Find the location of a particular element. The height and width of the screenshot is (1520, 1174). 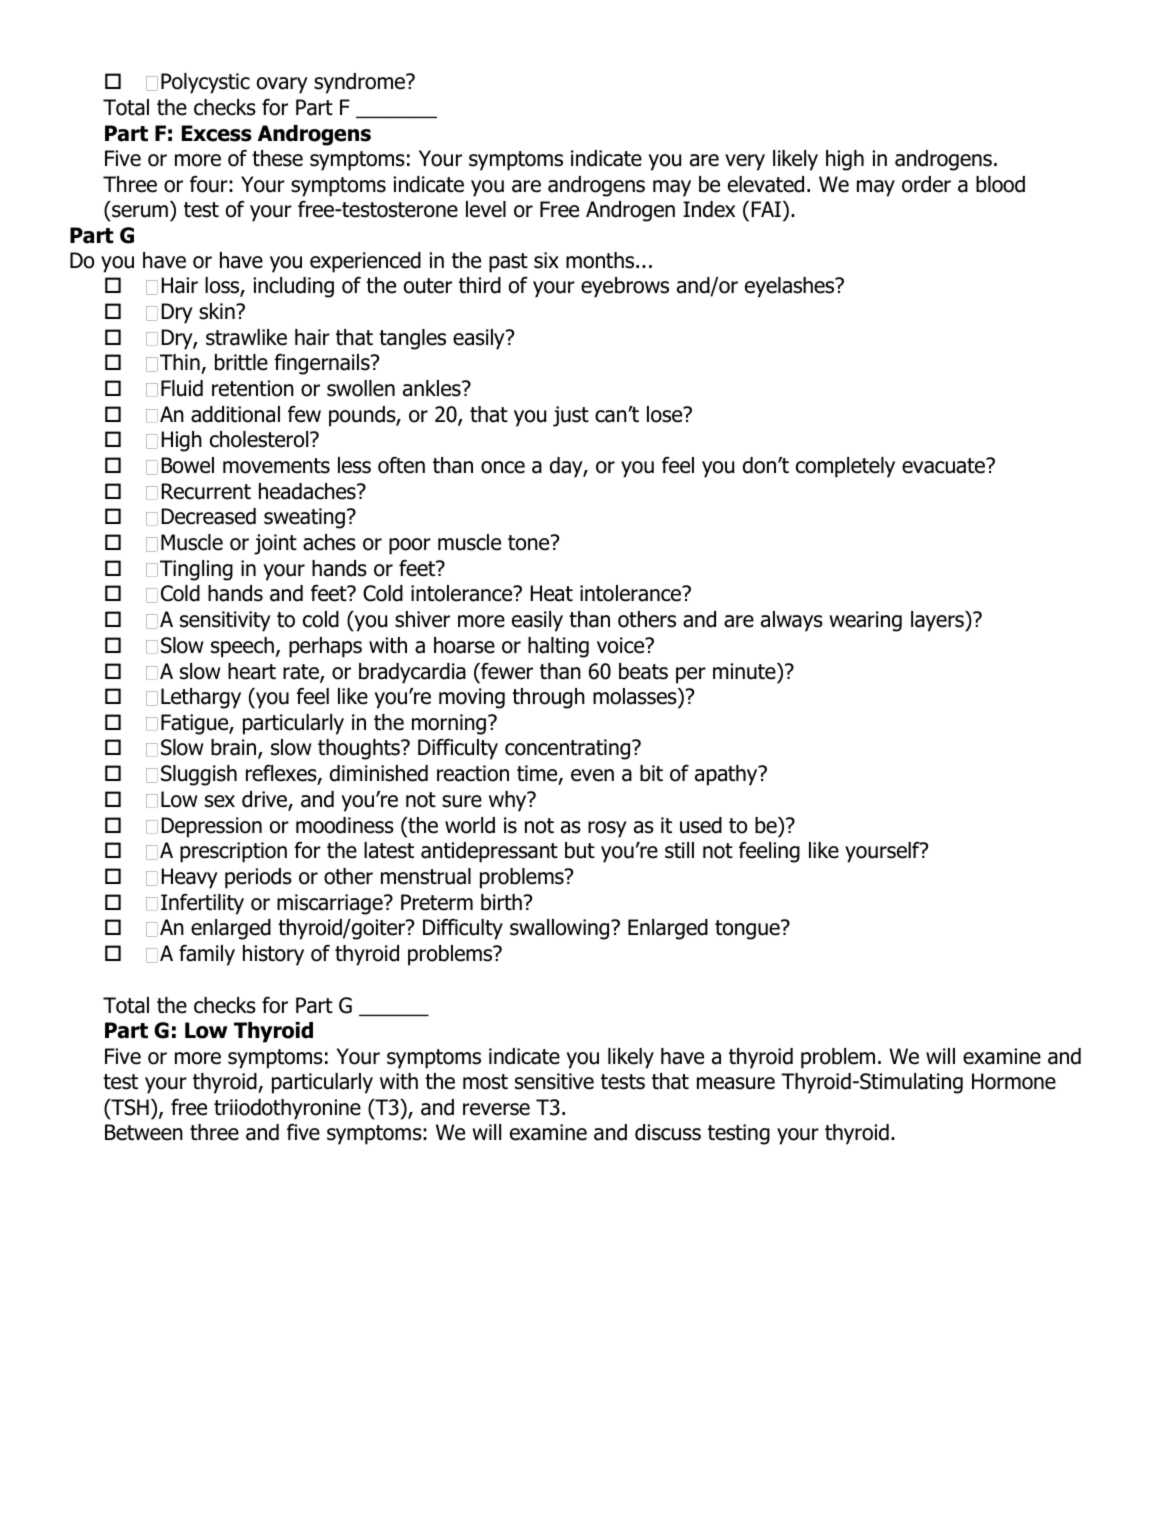

Hormone is located at coordinates (1014, 1081).
